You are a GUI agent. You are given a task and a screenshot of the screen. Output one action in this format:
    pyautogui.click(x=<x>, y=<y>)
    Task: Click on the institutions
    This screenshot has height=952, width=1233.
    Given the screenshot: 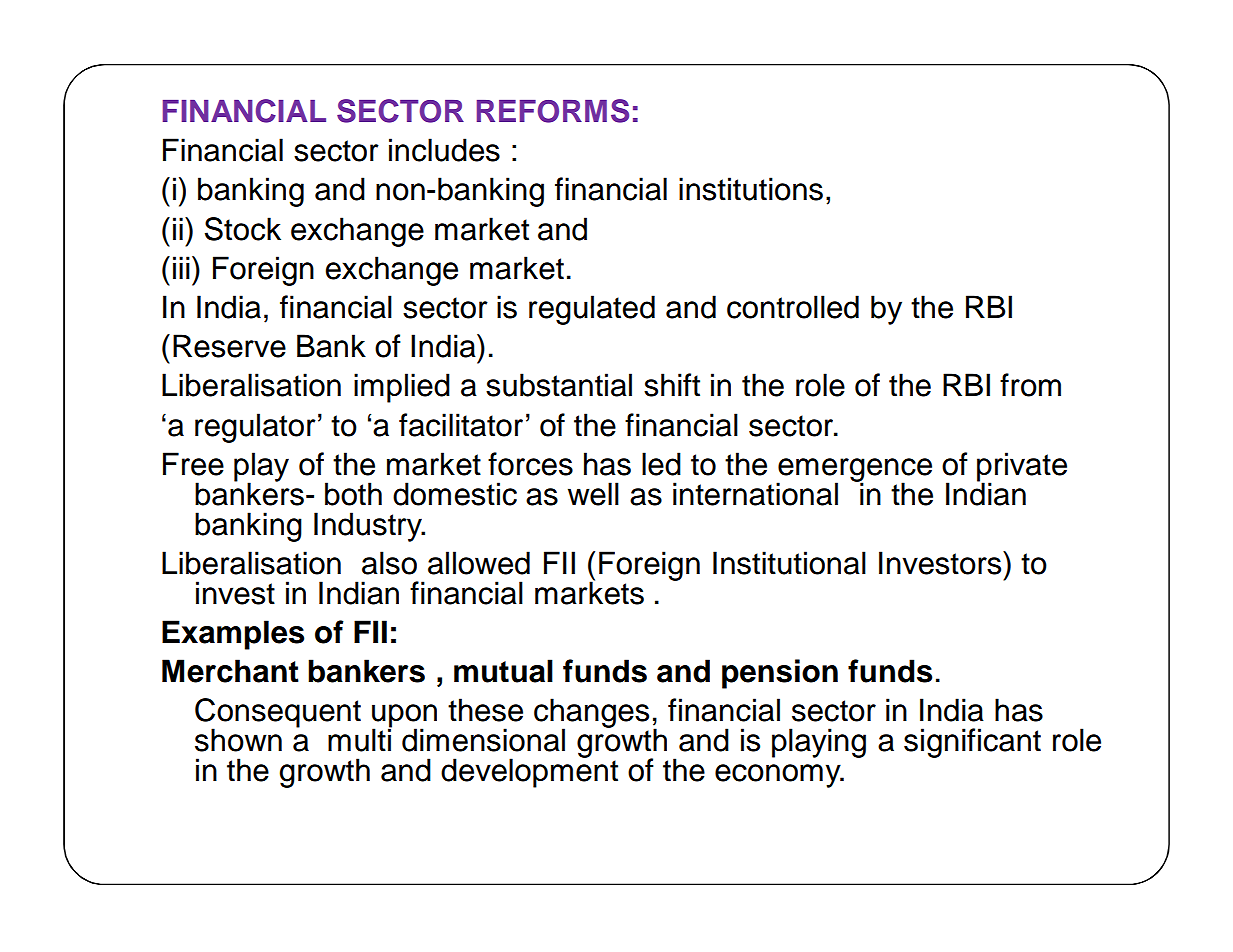 What is the action you would take?
    pyautogui.click(x=751, y=189)
